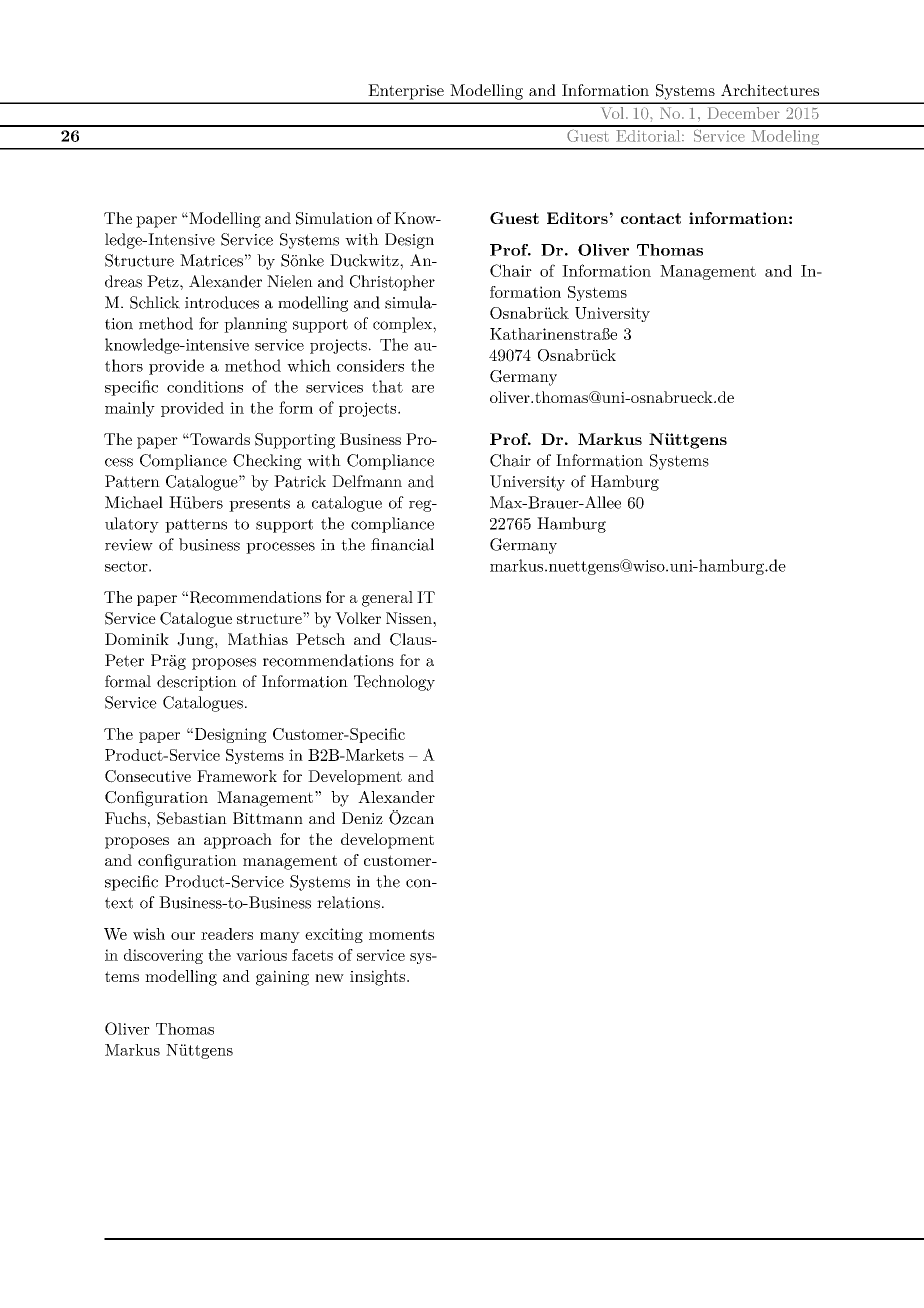 The width and height of the screenshot is (924, 1308). Describe the element at coordinates (237, 776) in the screenshot. I see `Framework` at that location.
